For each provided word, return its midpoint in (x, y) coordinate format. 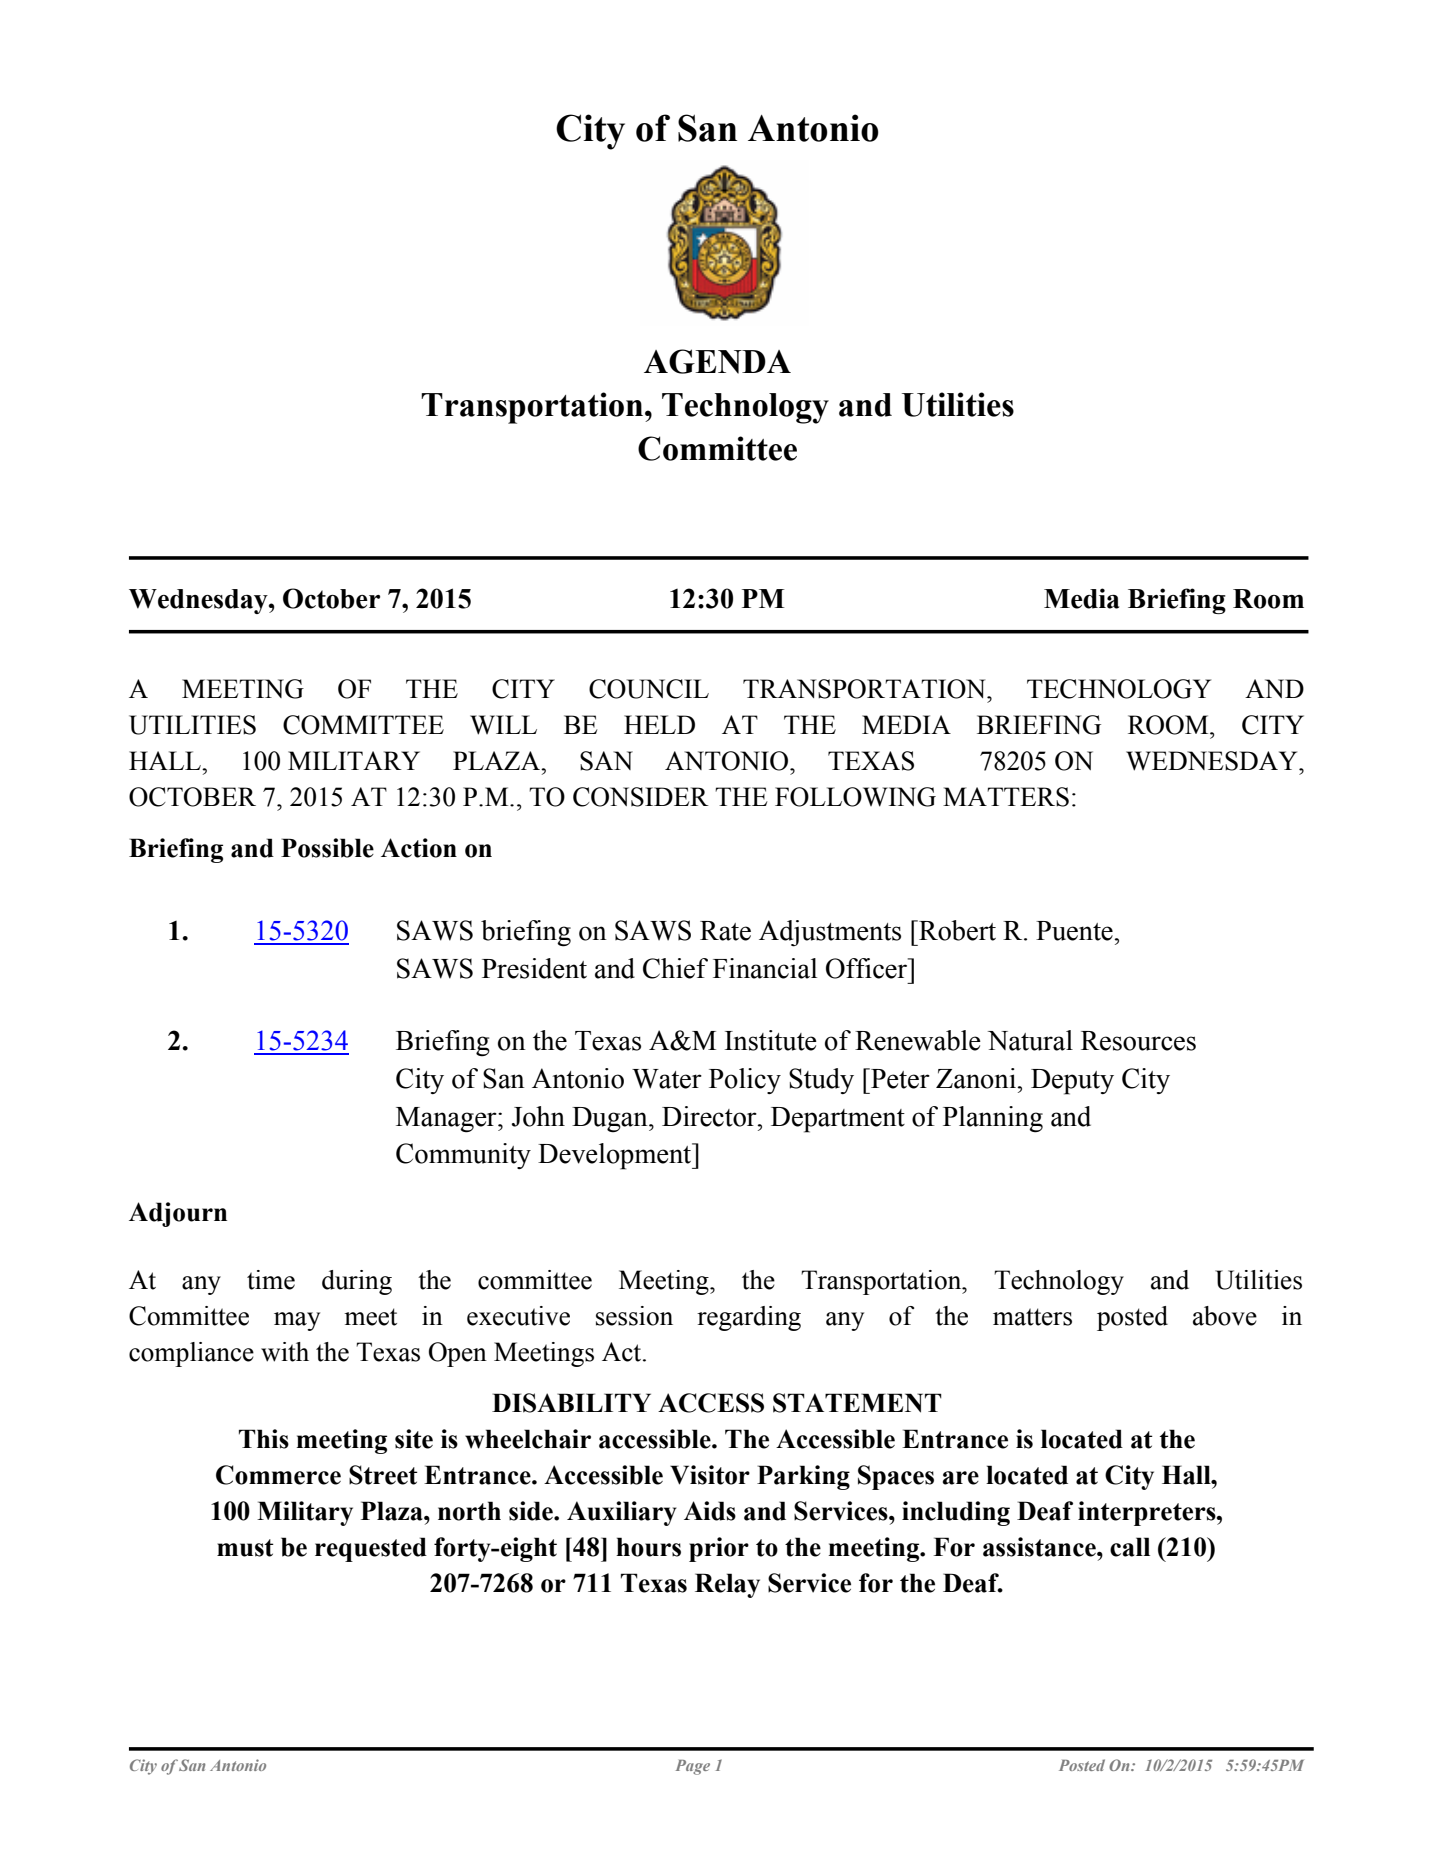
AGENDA (717, 361)
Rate (725, 931)
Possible (327, 848)
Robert (956, 930)
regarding (749, 1318)
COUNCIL (649, 689)
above (1225, 1316)
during (357, 1282)
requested (371, 1549)
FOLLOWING (855, 797)
